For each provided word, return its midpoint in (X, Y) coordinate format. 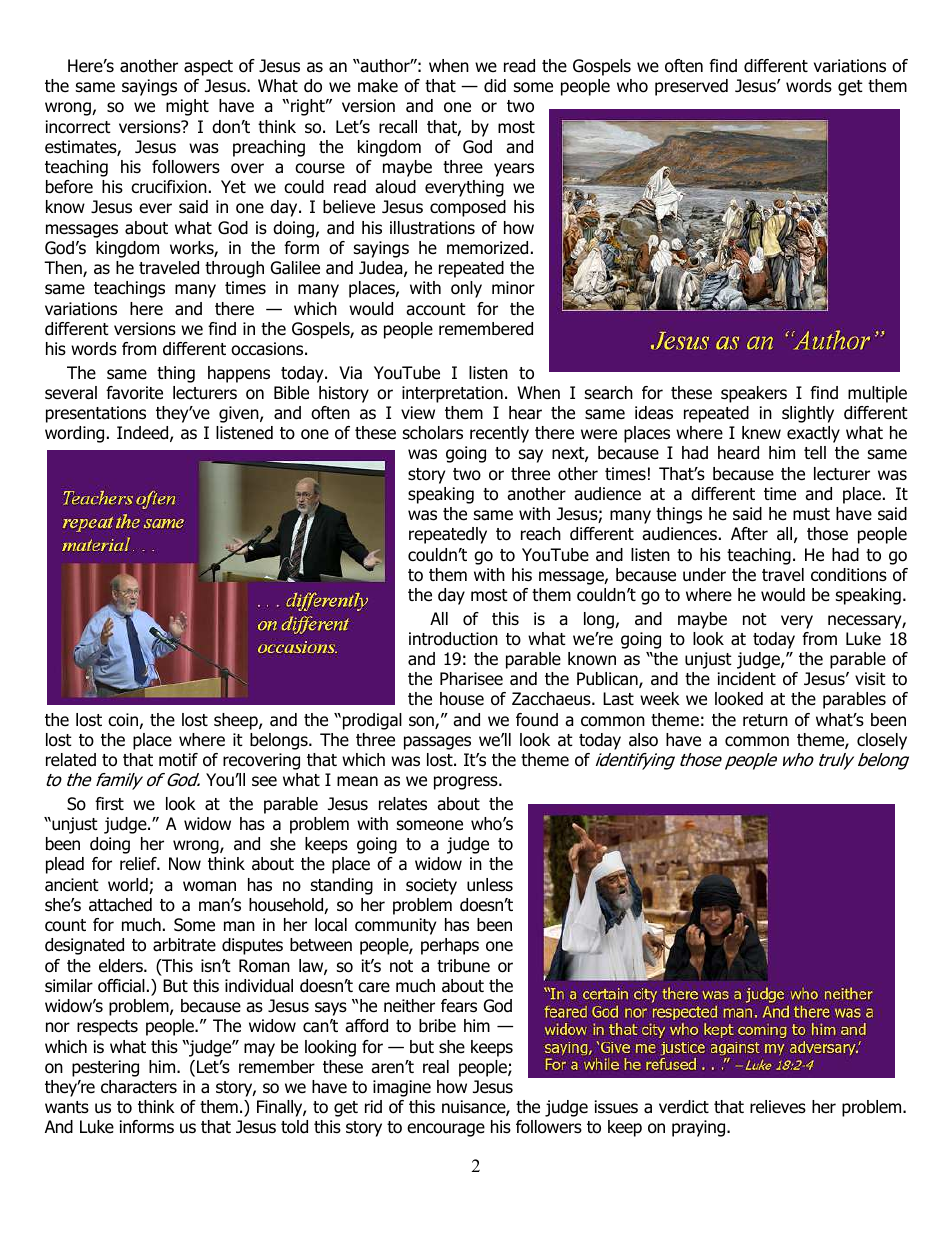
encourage (446, 1130)
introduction (453, 639)
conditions (849, 575)
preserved (691, 87)
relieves (778, 1107)
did (495, 86)
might (187, 107)
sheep (237, 721)
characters (139, 1087)
